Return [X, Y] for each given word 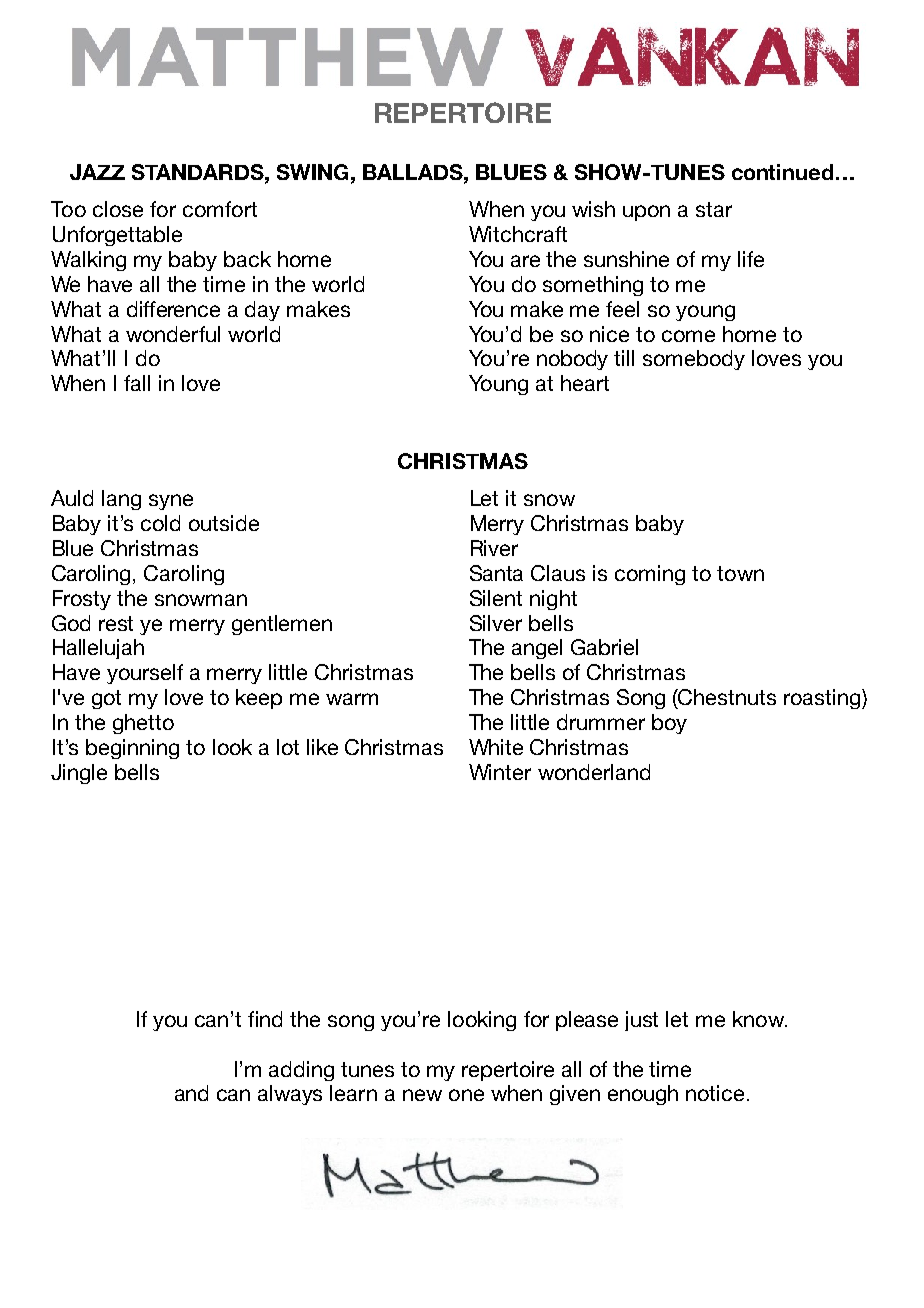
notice [715, 1093]
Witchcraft [518, 234]
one [466, 1095]
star [714, 209]
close [118, 209]
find [265, 1019]
